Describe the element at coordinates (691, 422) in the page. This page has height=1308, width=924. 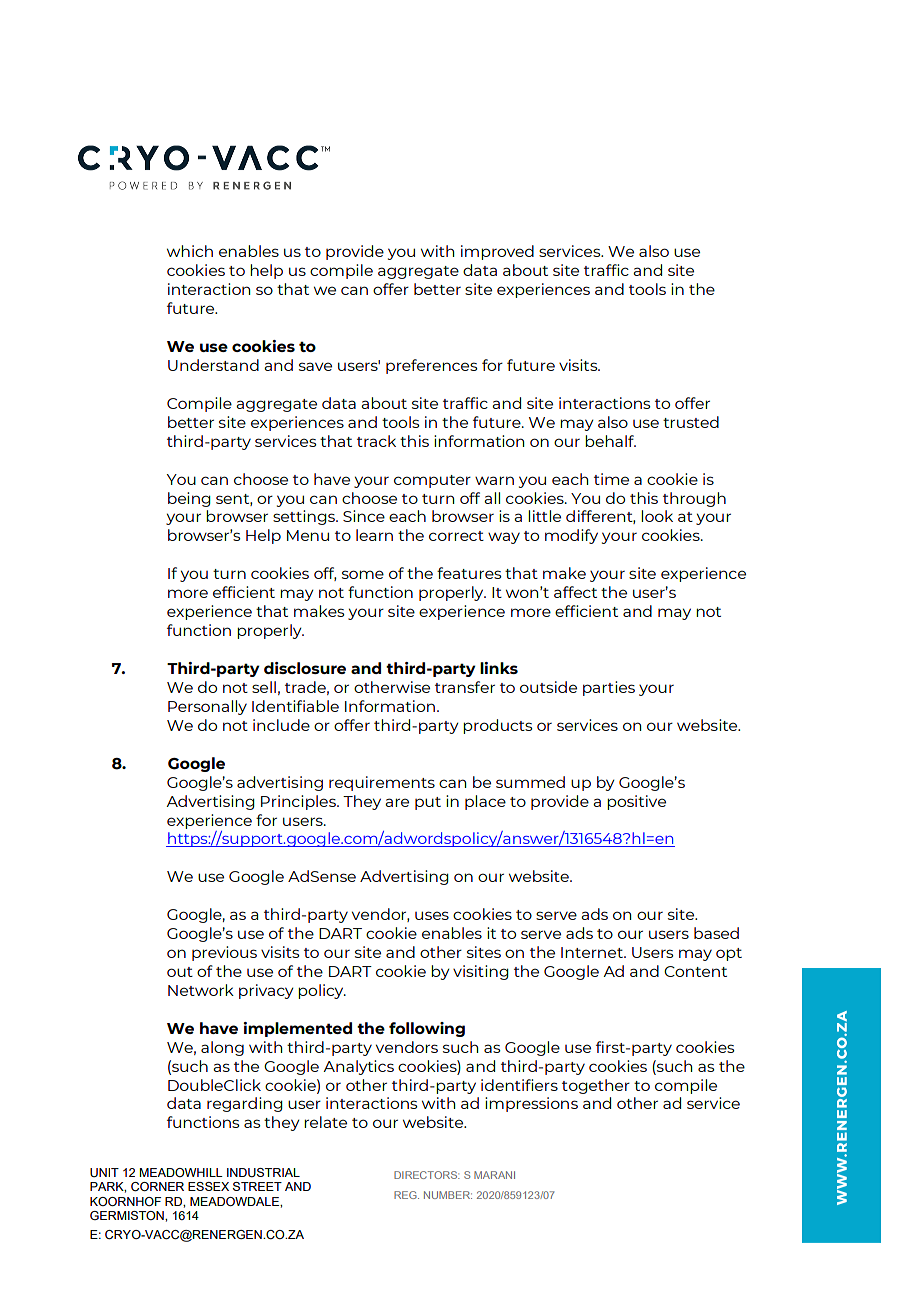
I see `trusted` at that location.
